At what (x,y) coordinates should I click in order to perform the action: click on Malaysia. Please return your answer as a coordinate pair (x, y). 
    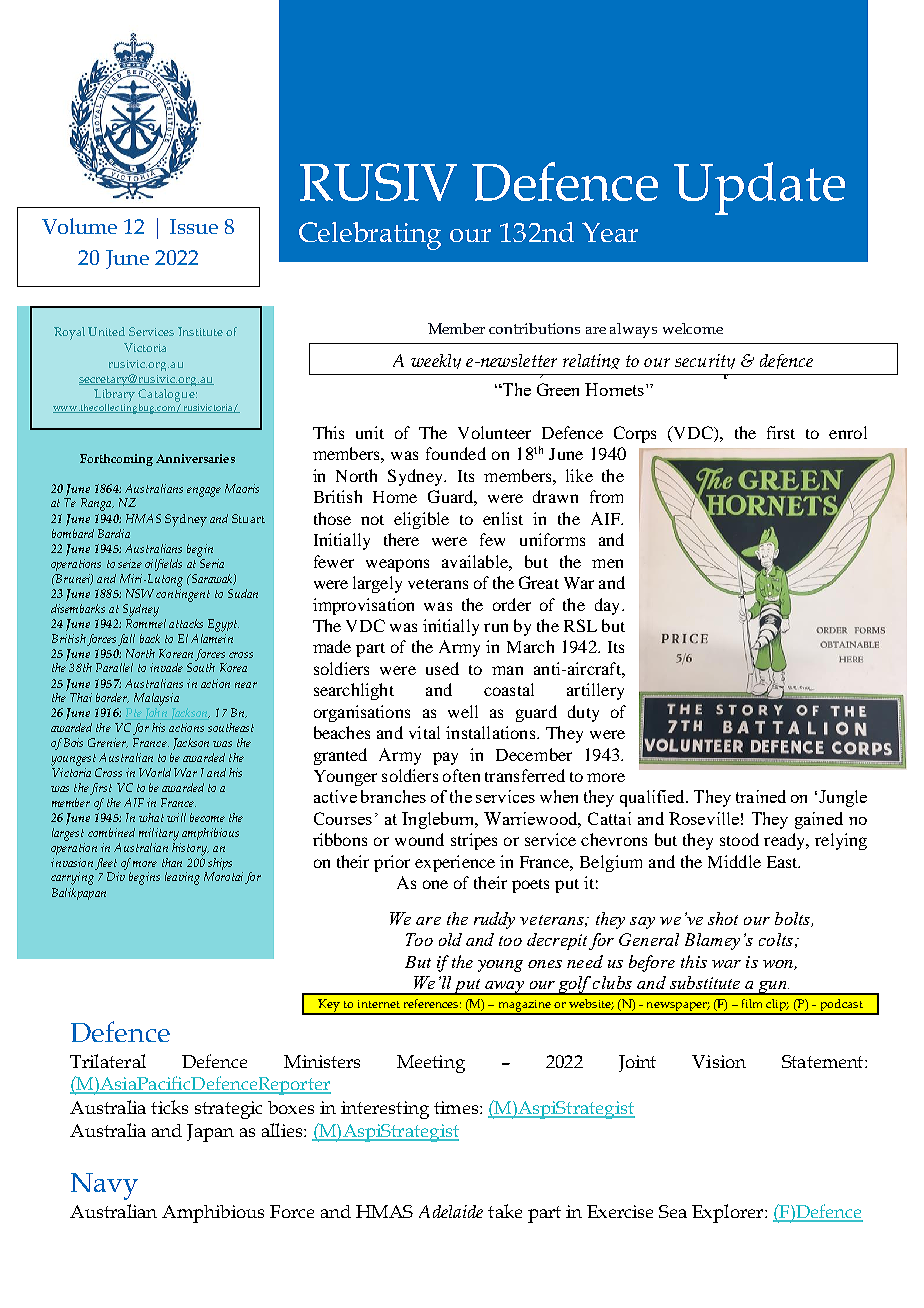
    Looking at the image, I should click on (156, 699).
